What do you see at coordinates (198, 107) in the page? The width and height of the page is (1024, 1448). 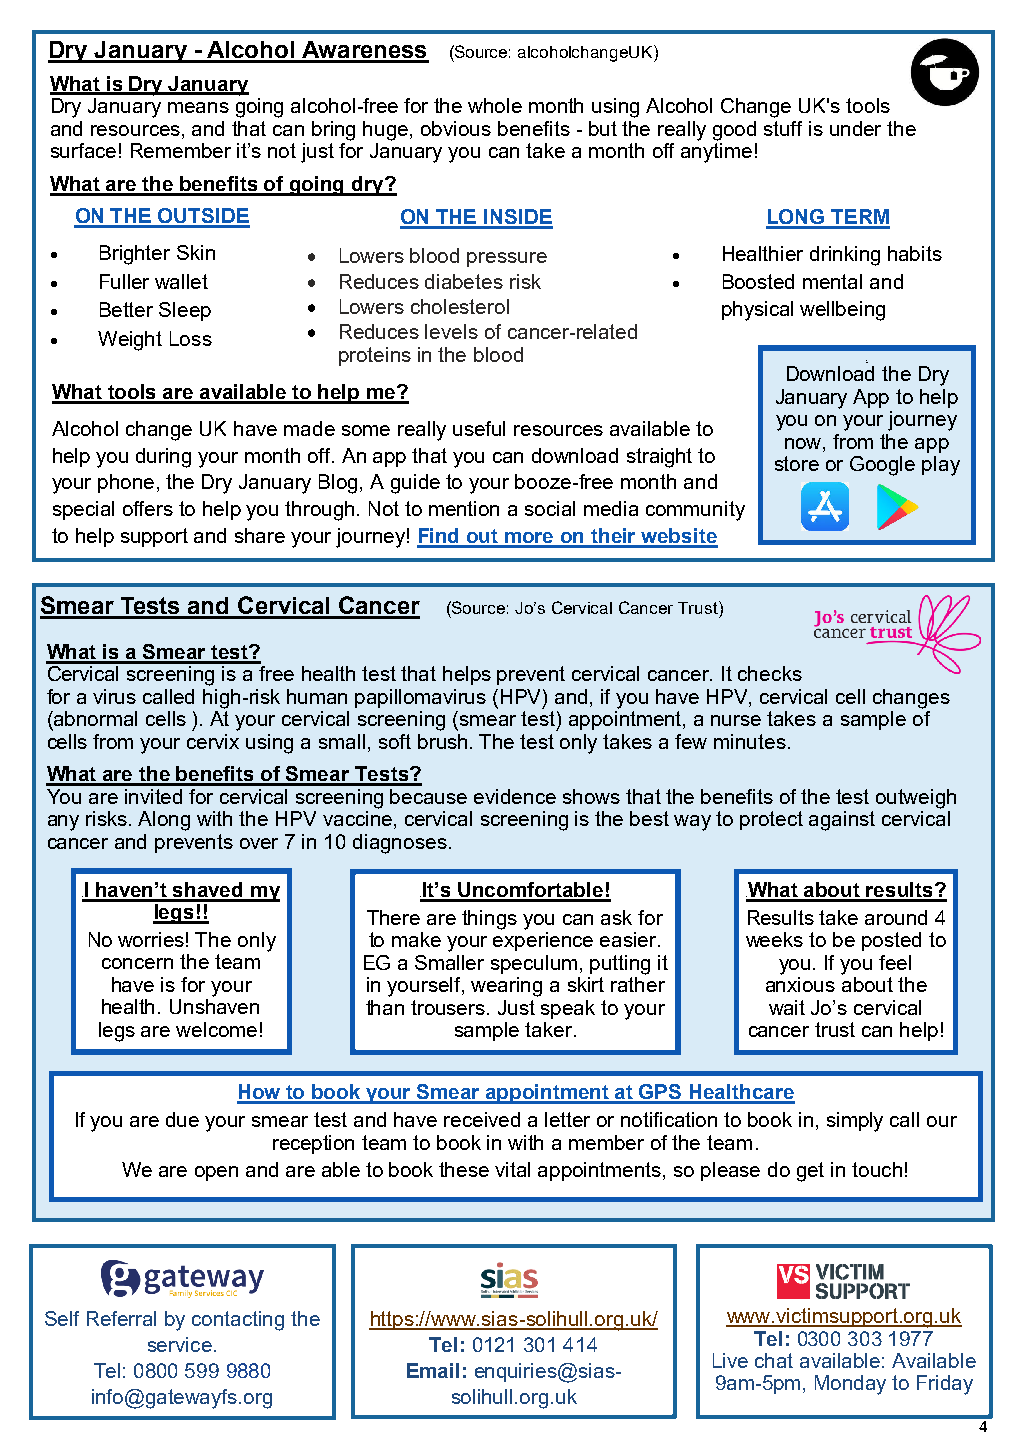 I see `means` at bounding box center [198, 107].
